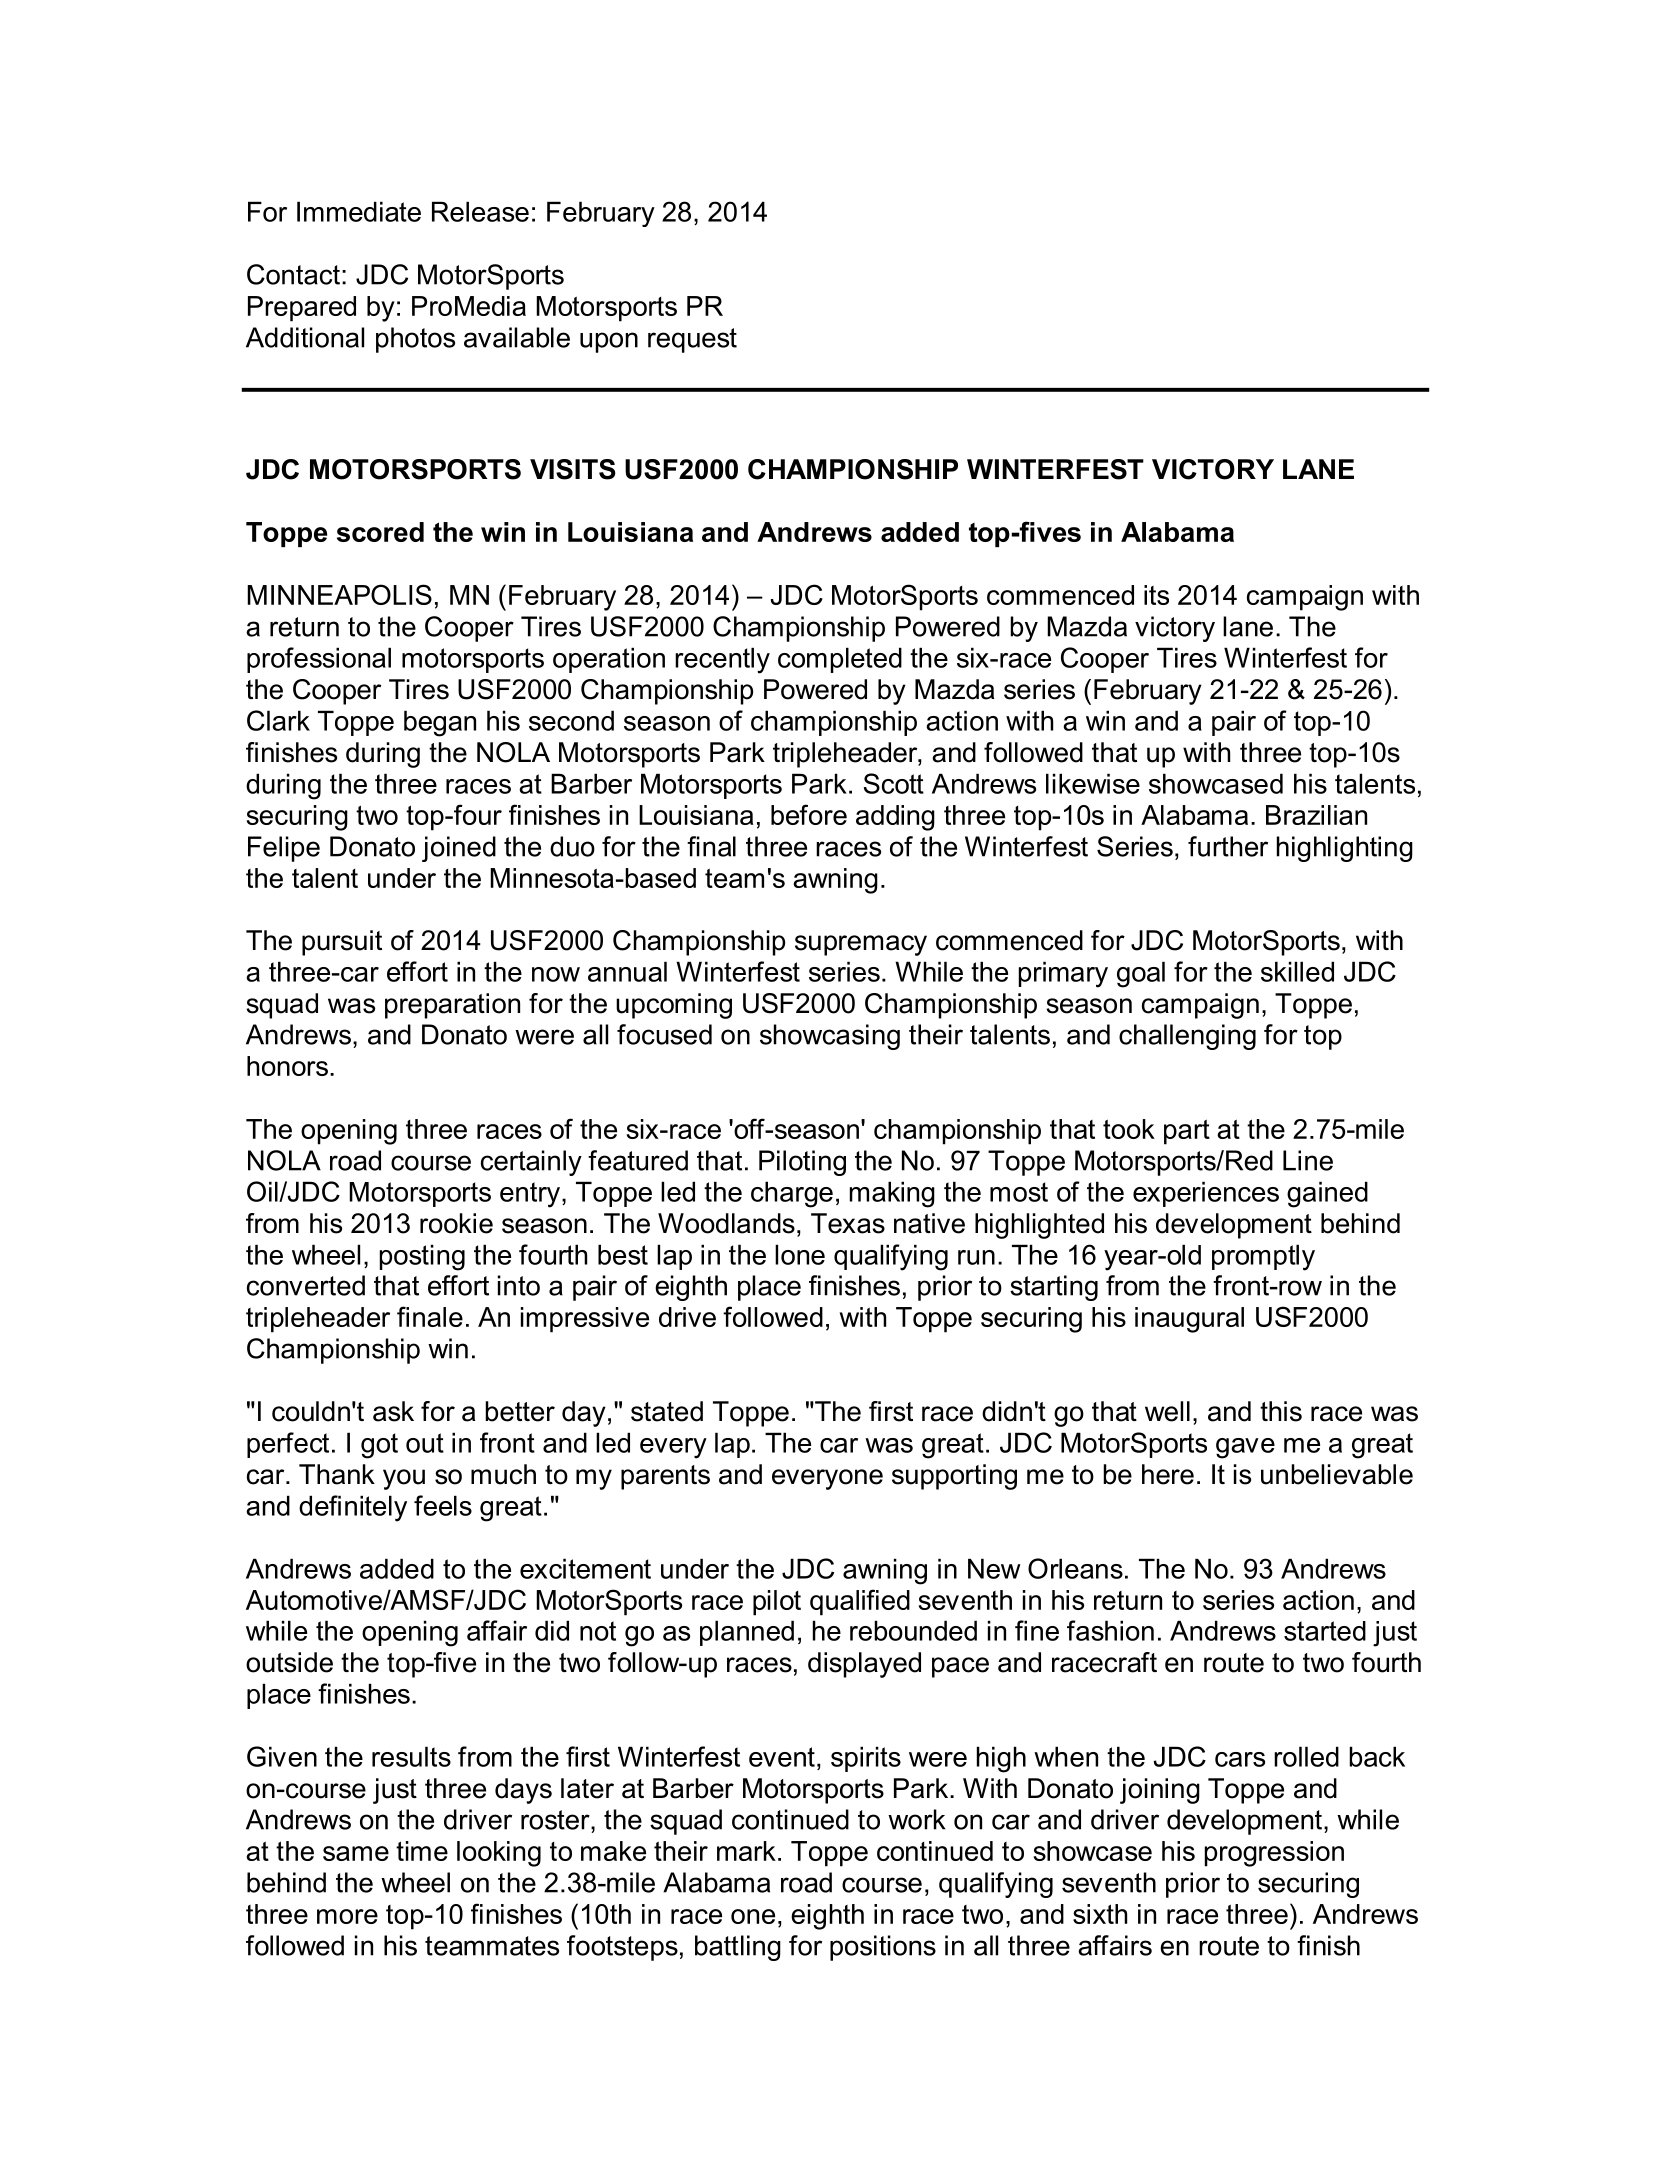 Image resolution: width=1671 pixels, height=2162 pixels. What do you see at coordinates (692, 340) in the screenshot?
I see `request` at bounding box center [692, 340].
